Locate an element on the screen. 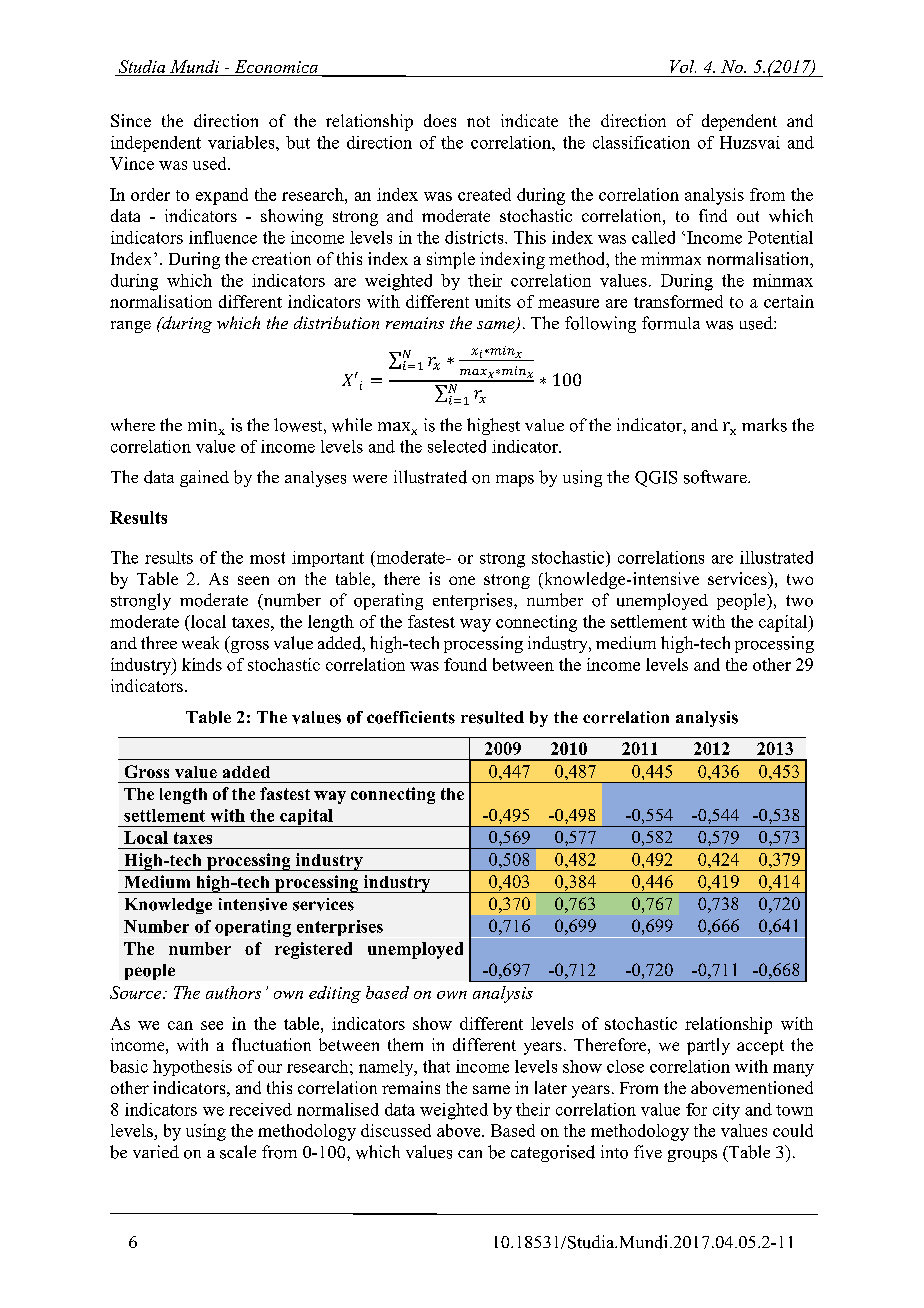  not is located at coordinates (478, 121).
